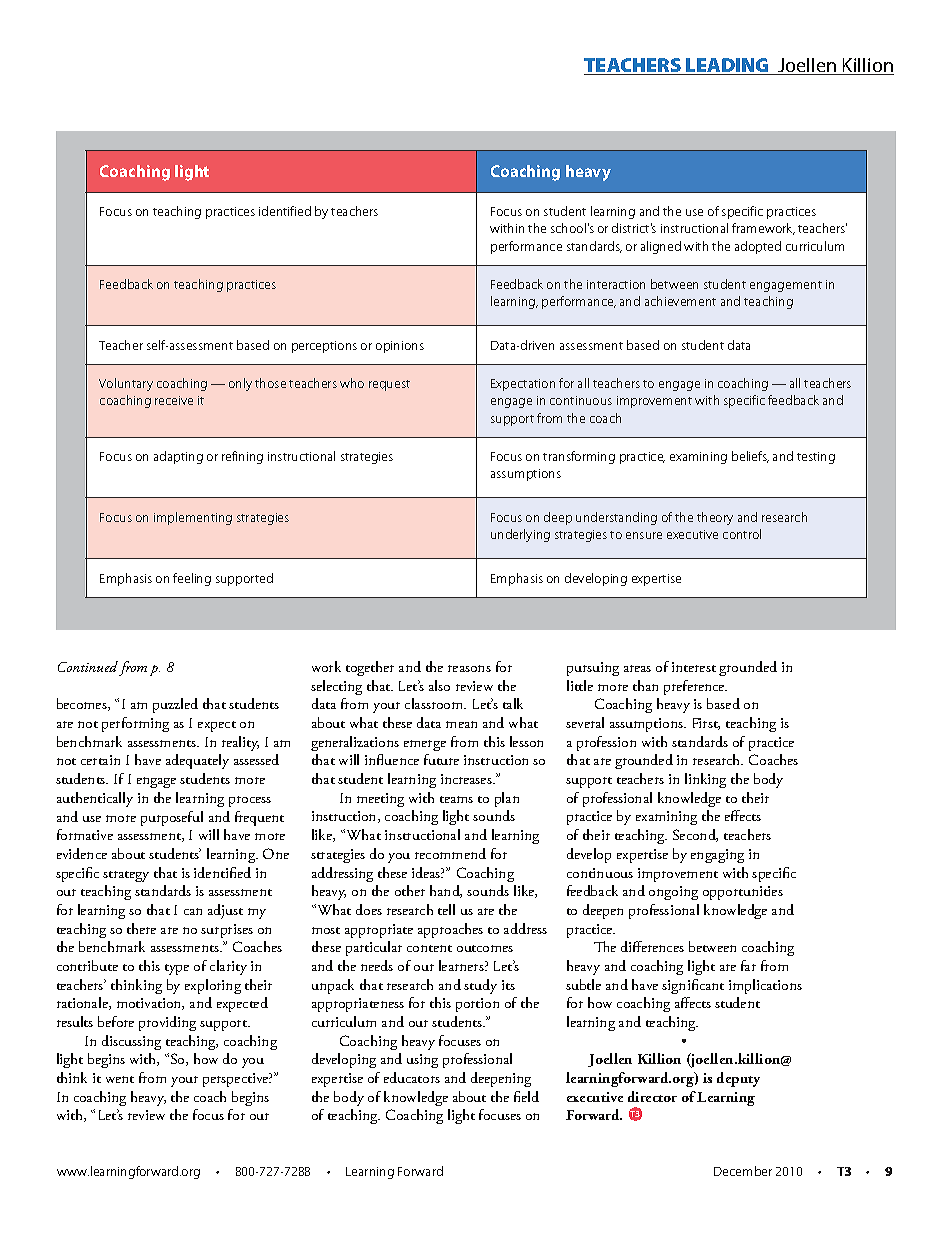 The width and height of the screenshot is (952, 1233). Describe the element at coordinates (131, 1042) in the screenshot. I see `discussing` at that location.
